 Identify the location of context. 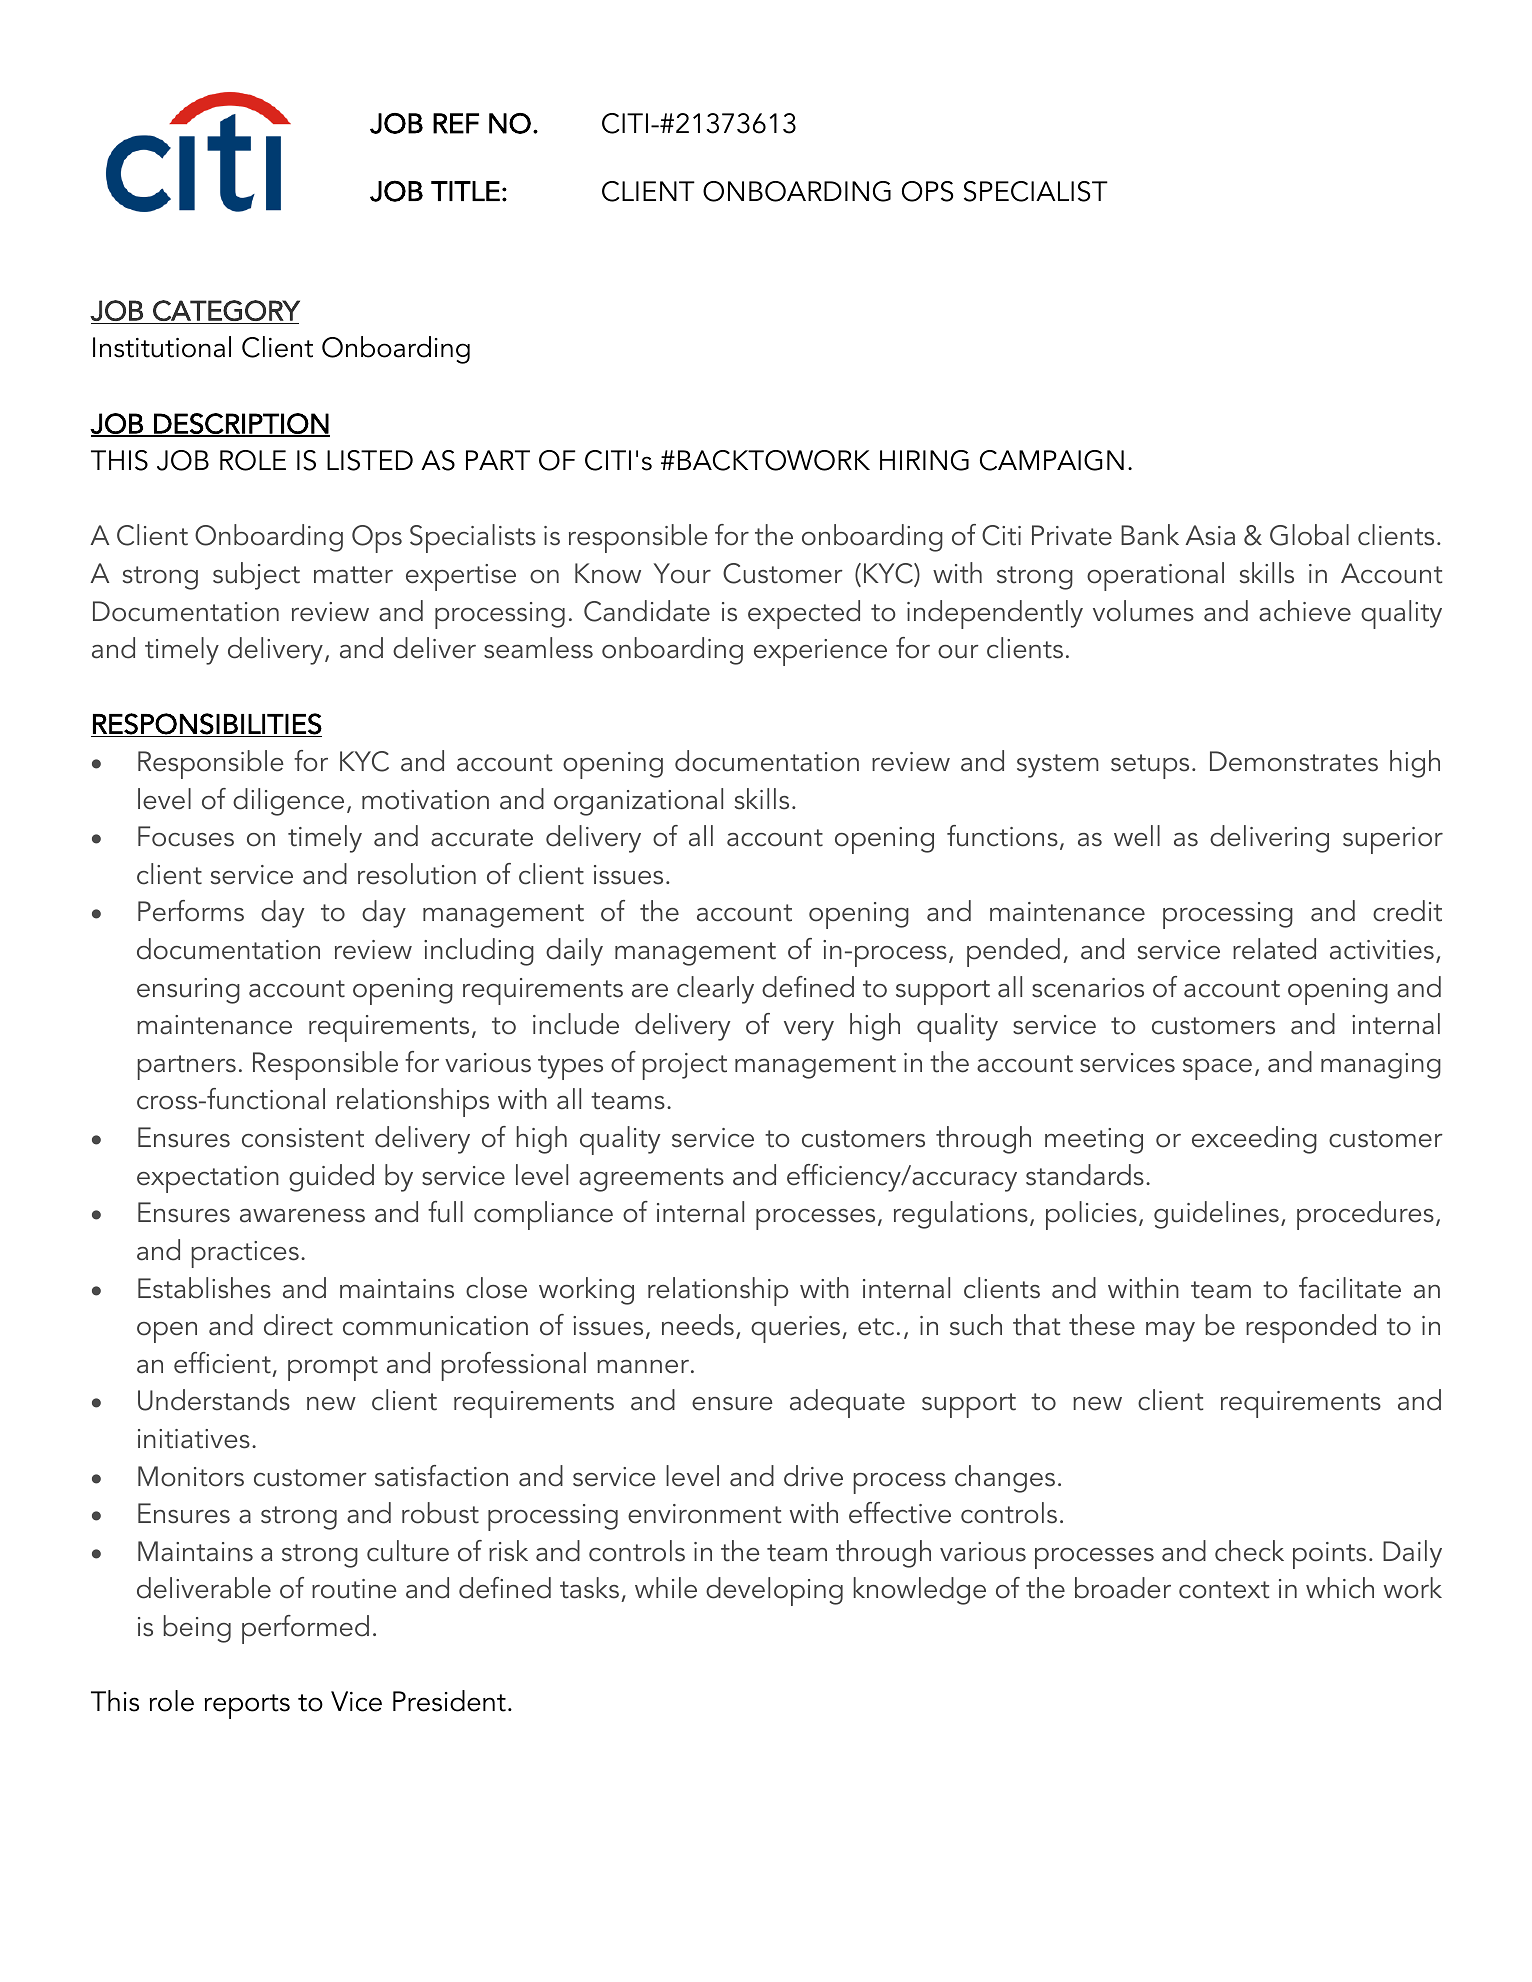
(1224, 1590).
